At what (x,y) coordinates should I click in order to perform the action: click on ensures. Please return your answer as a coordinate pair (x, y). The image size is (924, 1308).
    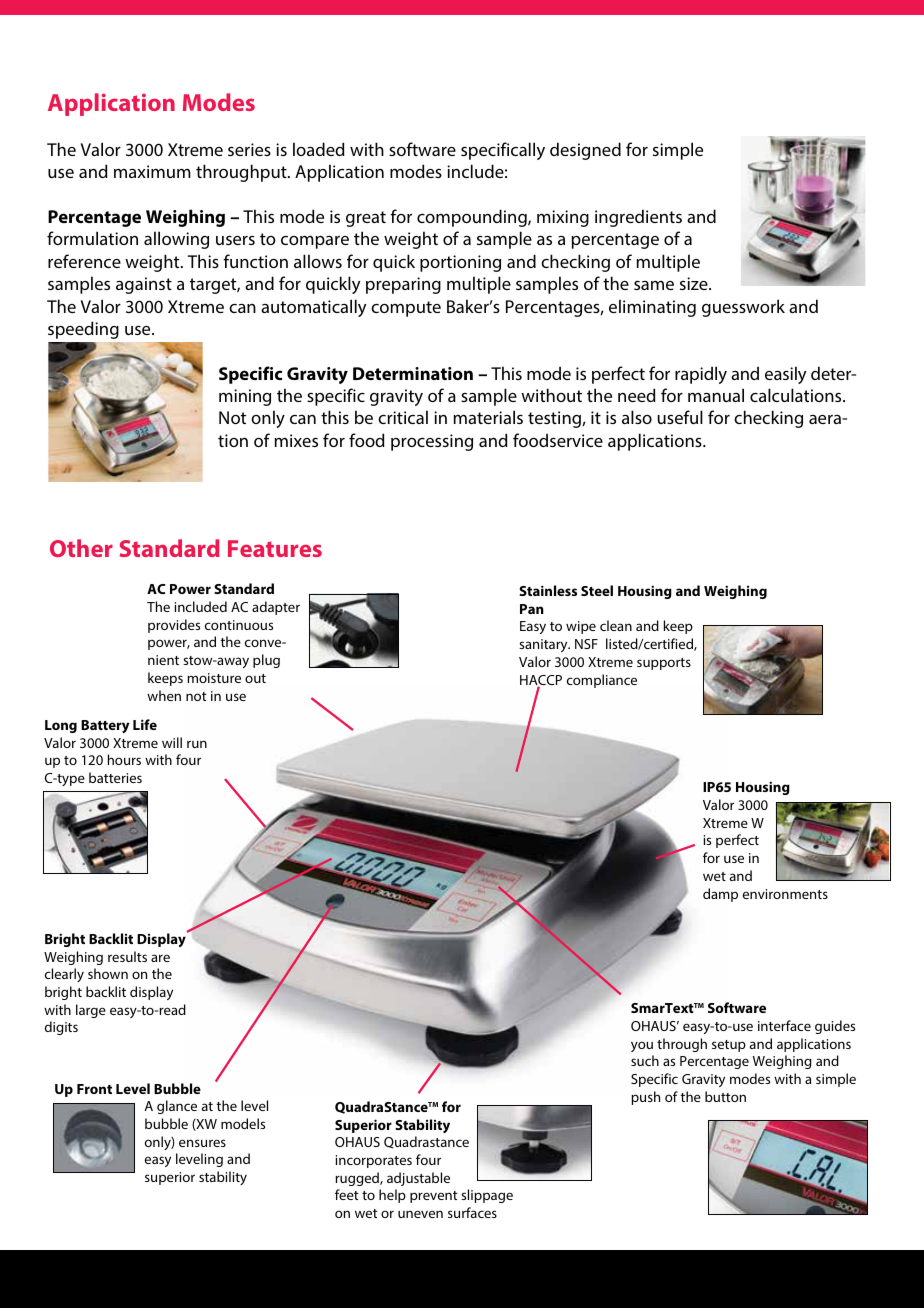
    Looking at the image, I should click on (202, 1143).
